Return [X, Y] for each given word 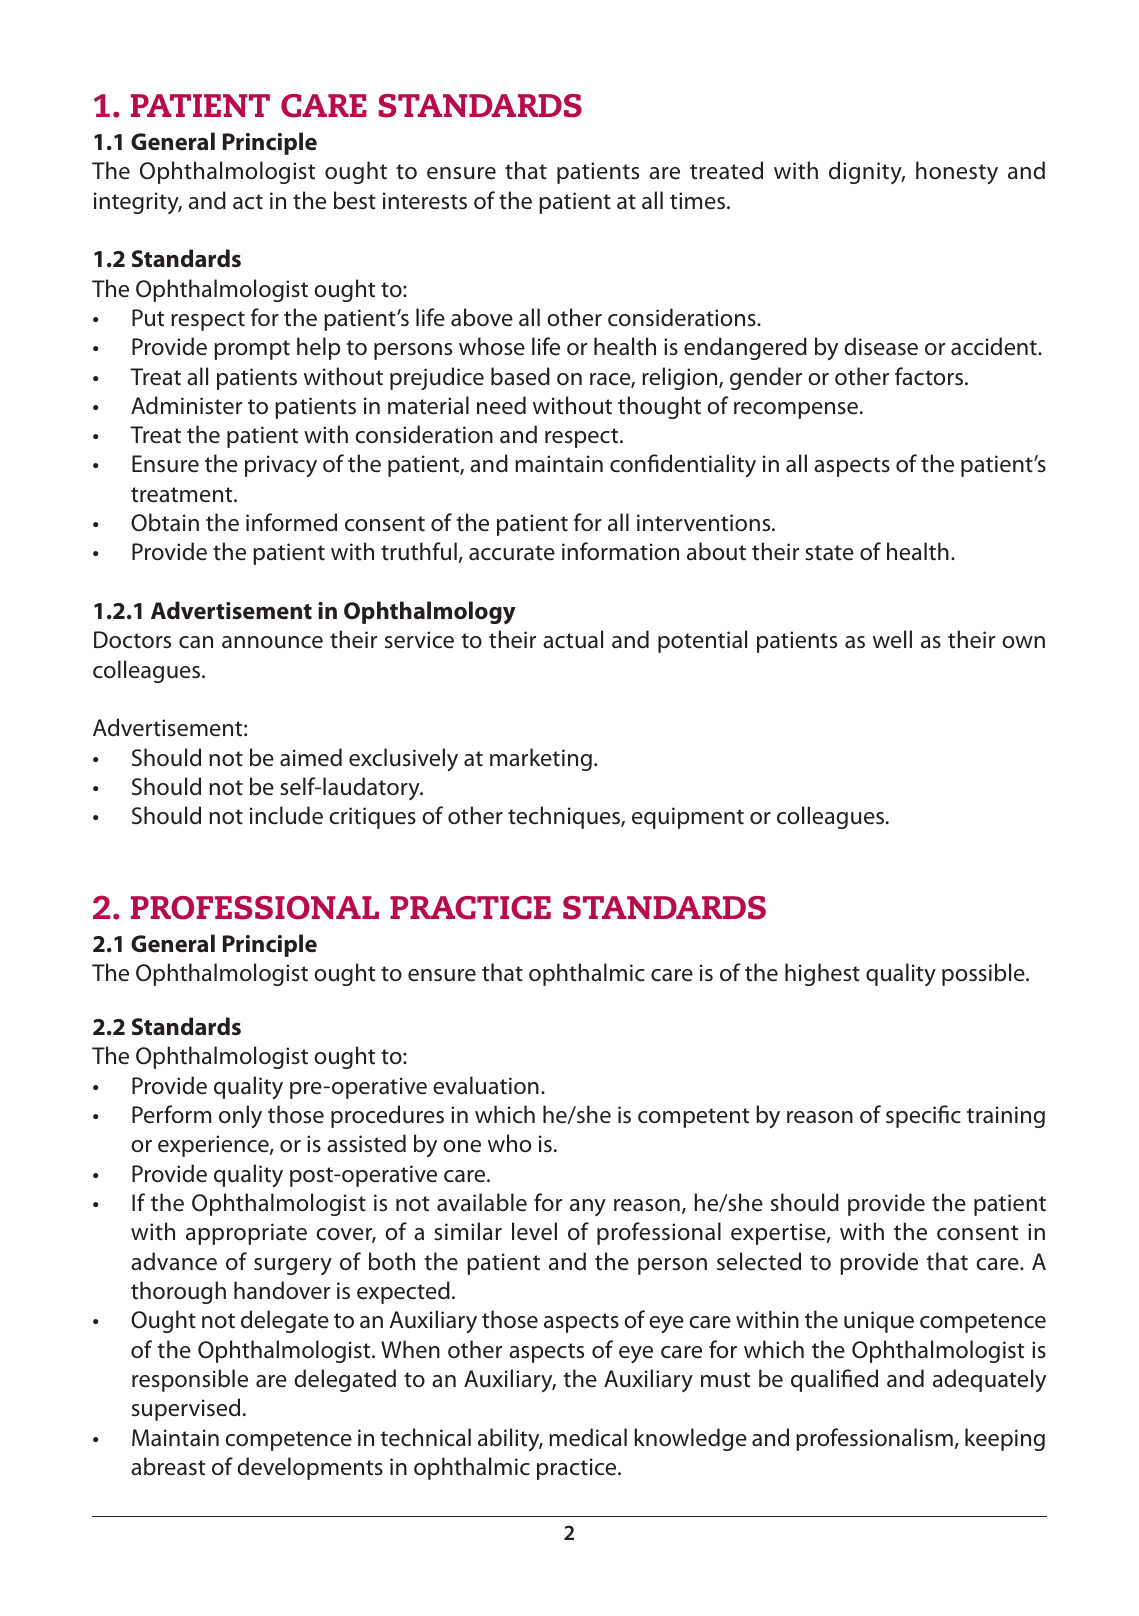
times [699, 201]
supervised [186, 1409]
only [240, 1117]
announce [272, 642]
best [355, 200]
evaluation [486, 1085]
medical [588, 1437]
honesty [957, 173]
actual [573, 639]
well [892, 639]
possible [984, 974]
